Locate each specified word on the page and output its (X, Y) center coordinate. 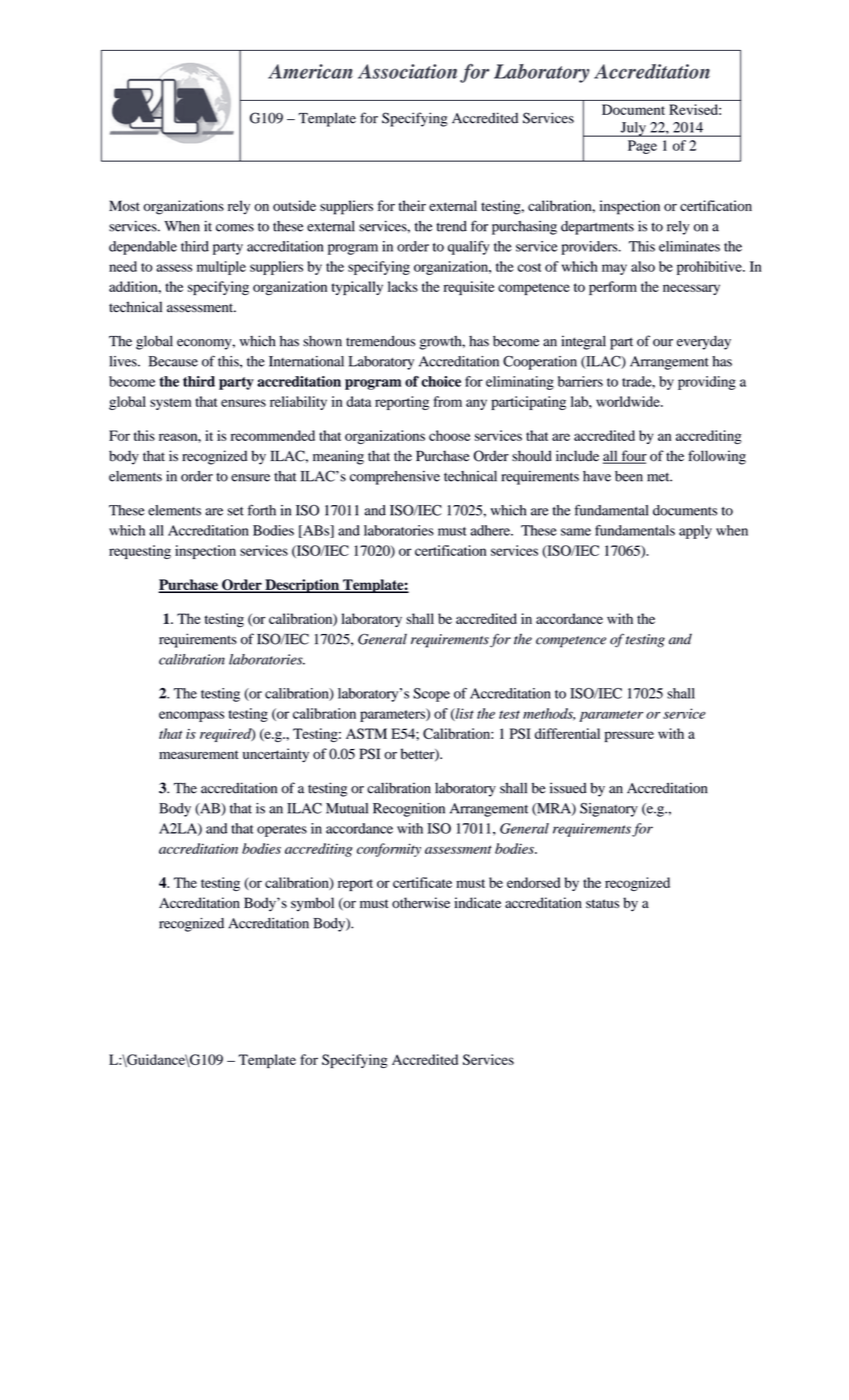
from (448, 401)
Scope (431, 695)
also (643, 266)
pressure (629, 736)
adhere (491, 530)
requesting (140, 552)
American (310, 71)
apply (695, 532)
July (633, 129)
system (170, 404)
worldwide (629, 401)
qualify (468, 248)
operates (282, 831)
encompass (191, 716)
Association (407, 71)
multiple (221, 268)
